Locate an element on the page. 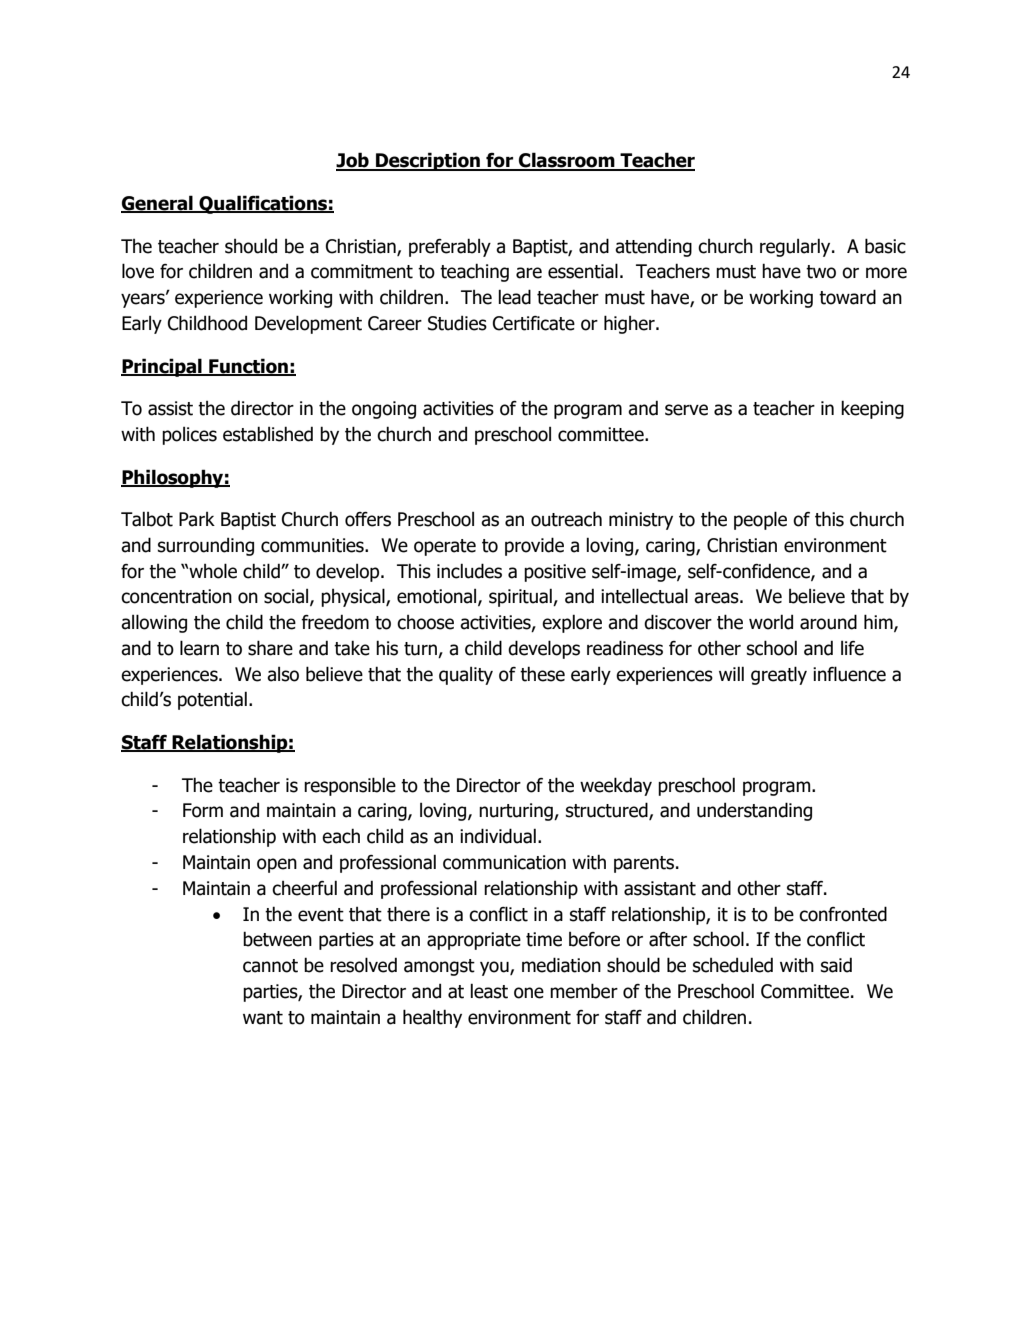 The height and width of the image is (1336, 1032). want is located at coordinates (263, 1018).
